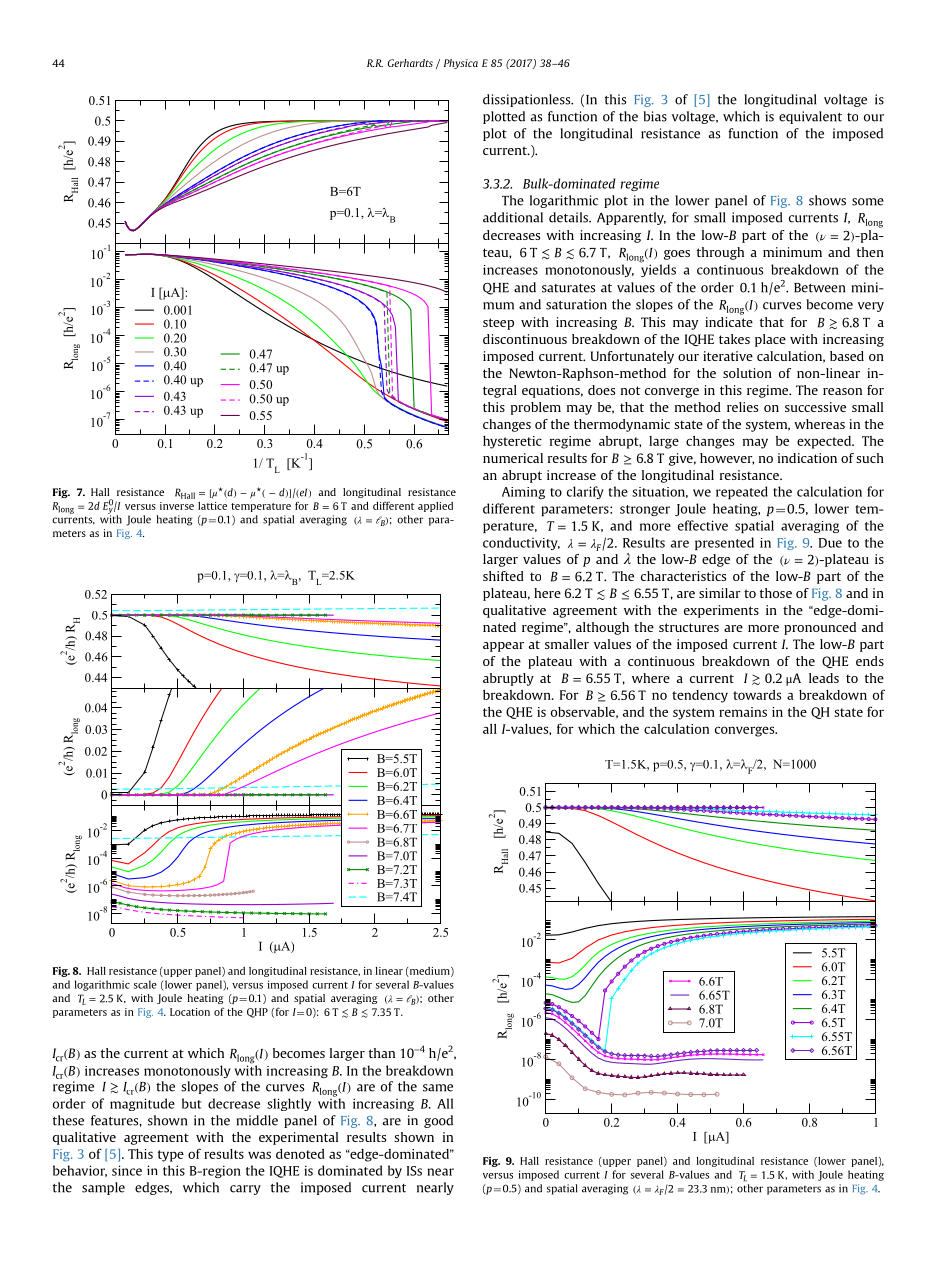 This page has height=1270, width=952. What do you see at coordinates (513, 217) in the page?
I see `additional` at bounding box center [513, 217].
